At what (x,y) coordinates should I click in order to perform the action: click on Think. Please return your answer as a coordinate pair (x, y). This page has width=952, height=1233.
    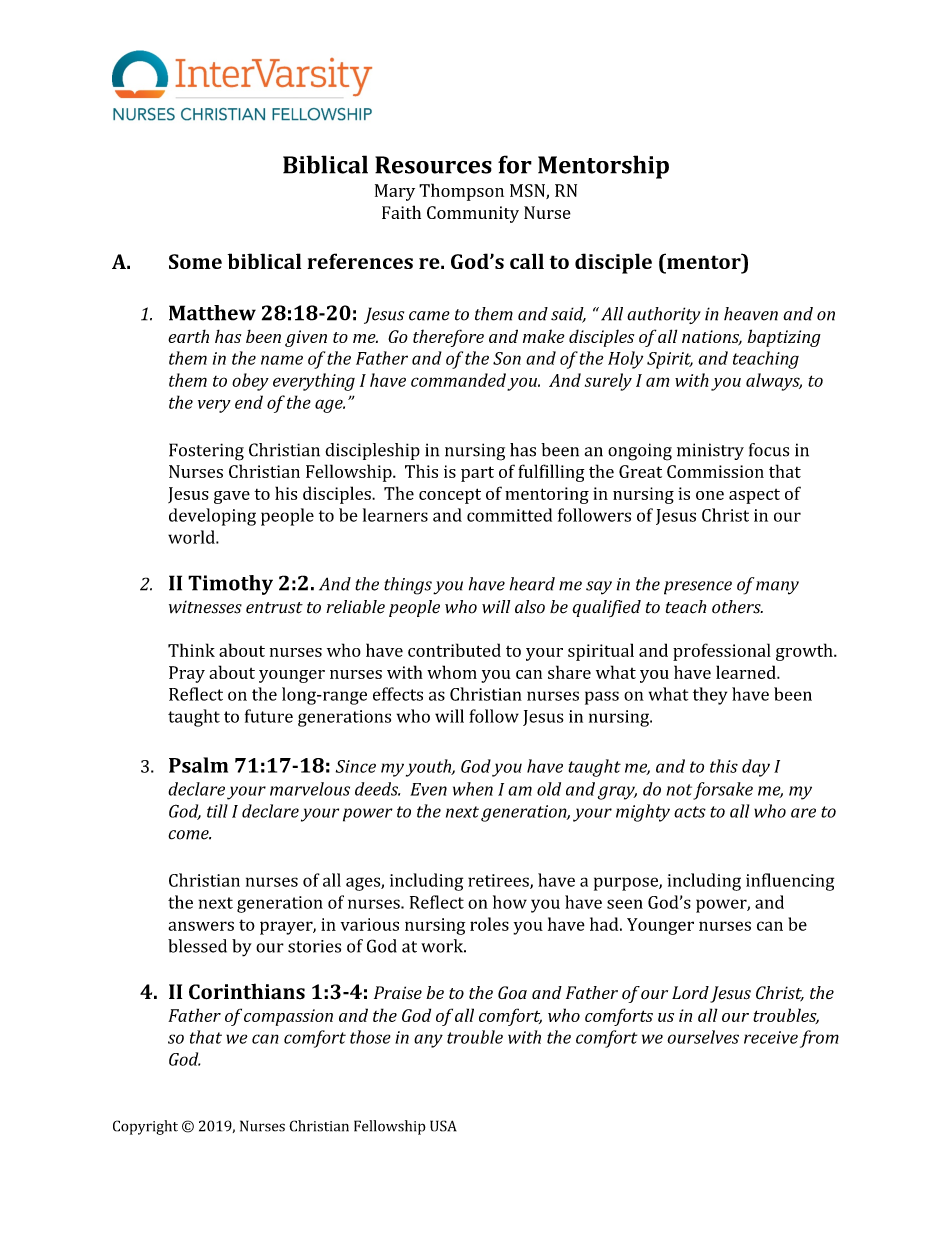
    Looking at the image, I should click on (191, 650).
